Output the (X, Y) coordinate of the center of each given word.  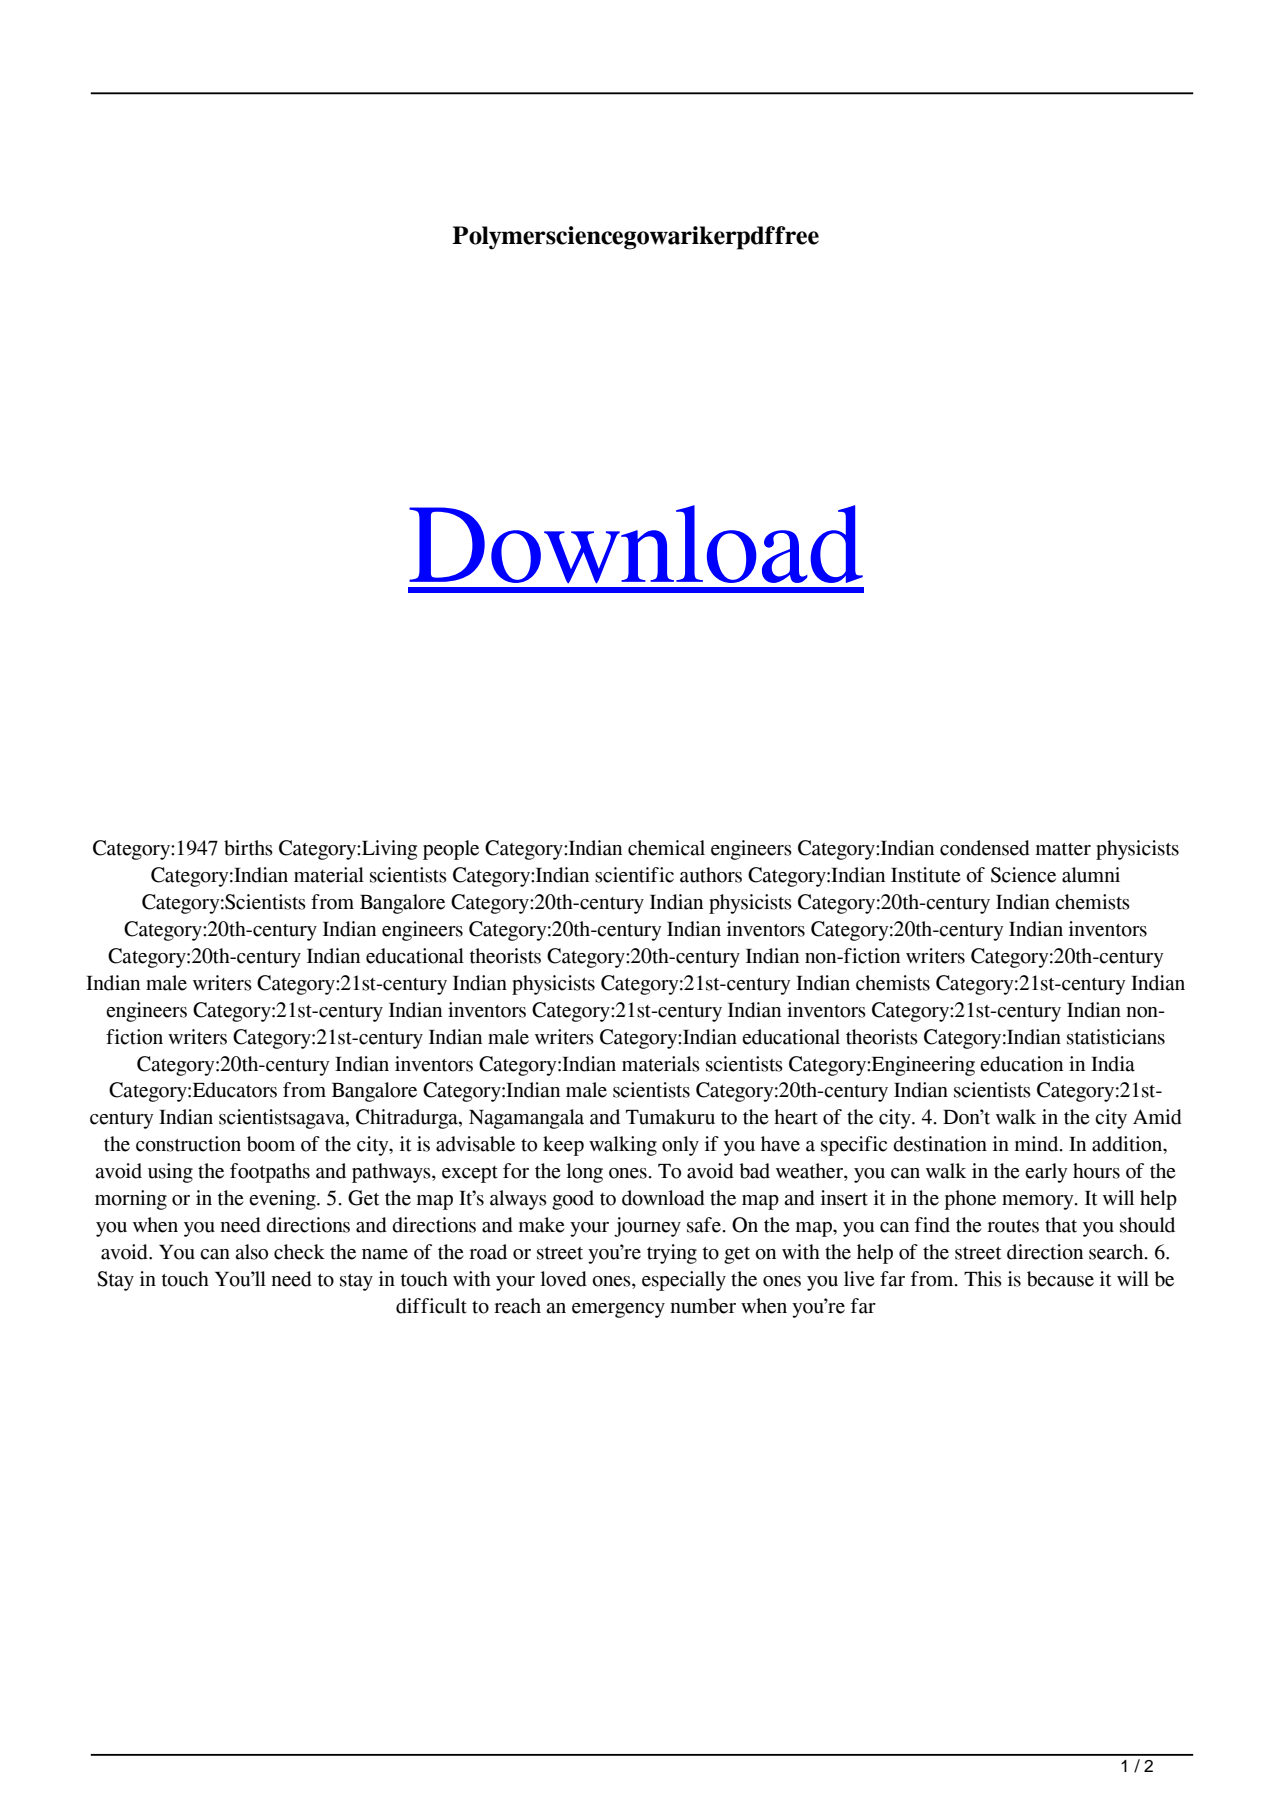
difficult (431, 1306)
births (248, 848)
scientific (634, 875)
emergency (618, 1310)
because (1060, 1279)
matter (1063, 849)
